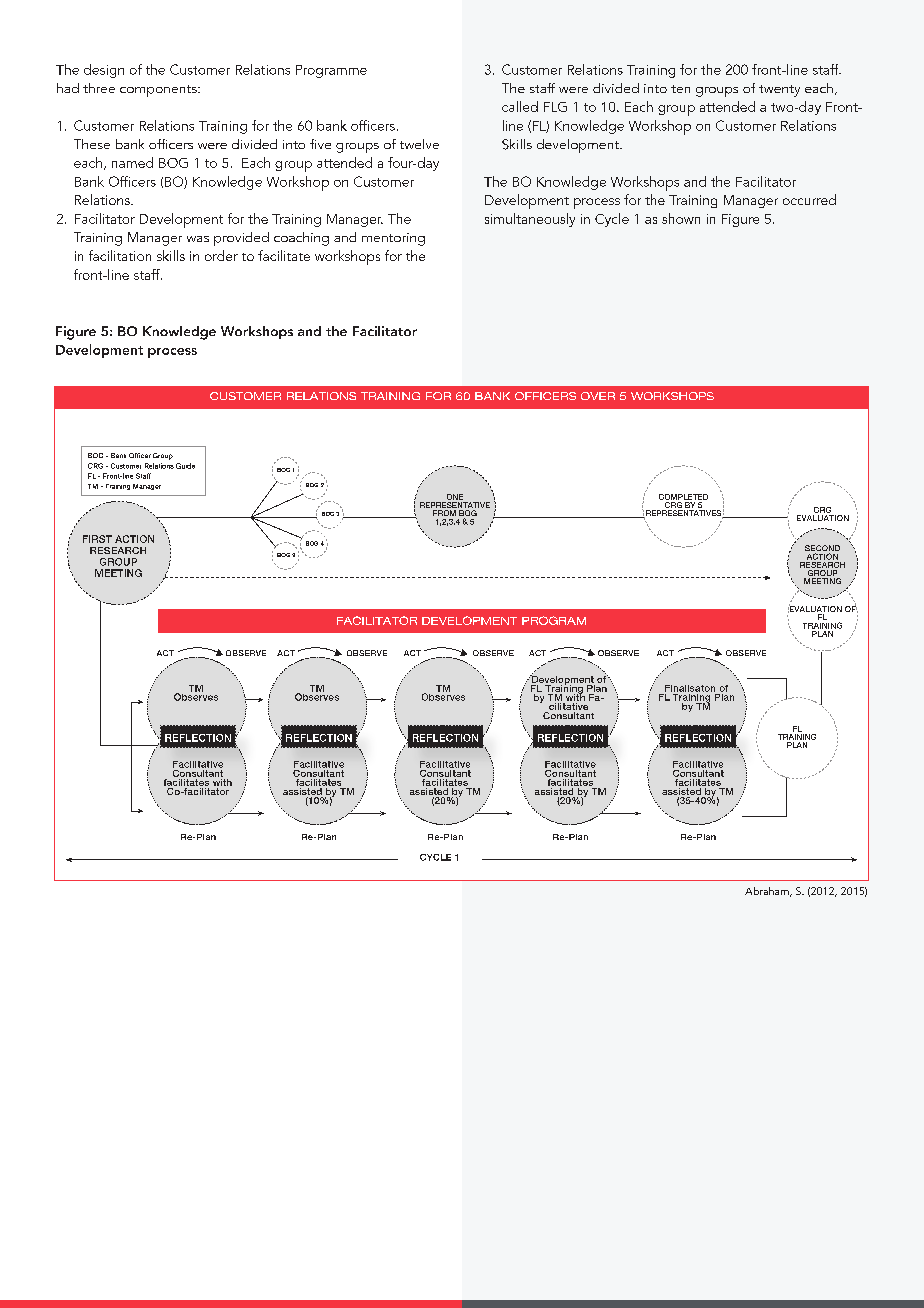 The image size is (924, 1308). What do you see at coordinates (681, 218) in the image?
I see `shown` at bounding box center [681, 218].
